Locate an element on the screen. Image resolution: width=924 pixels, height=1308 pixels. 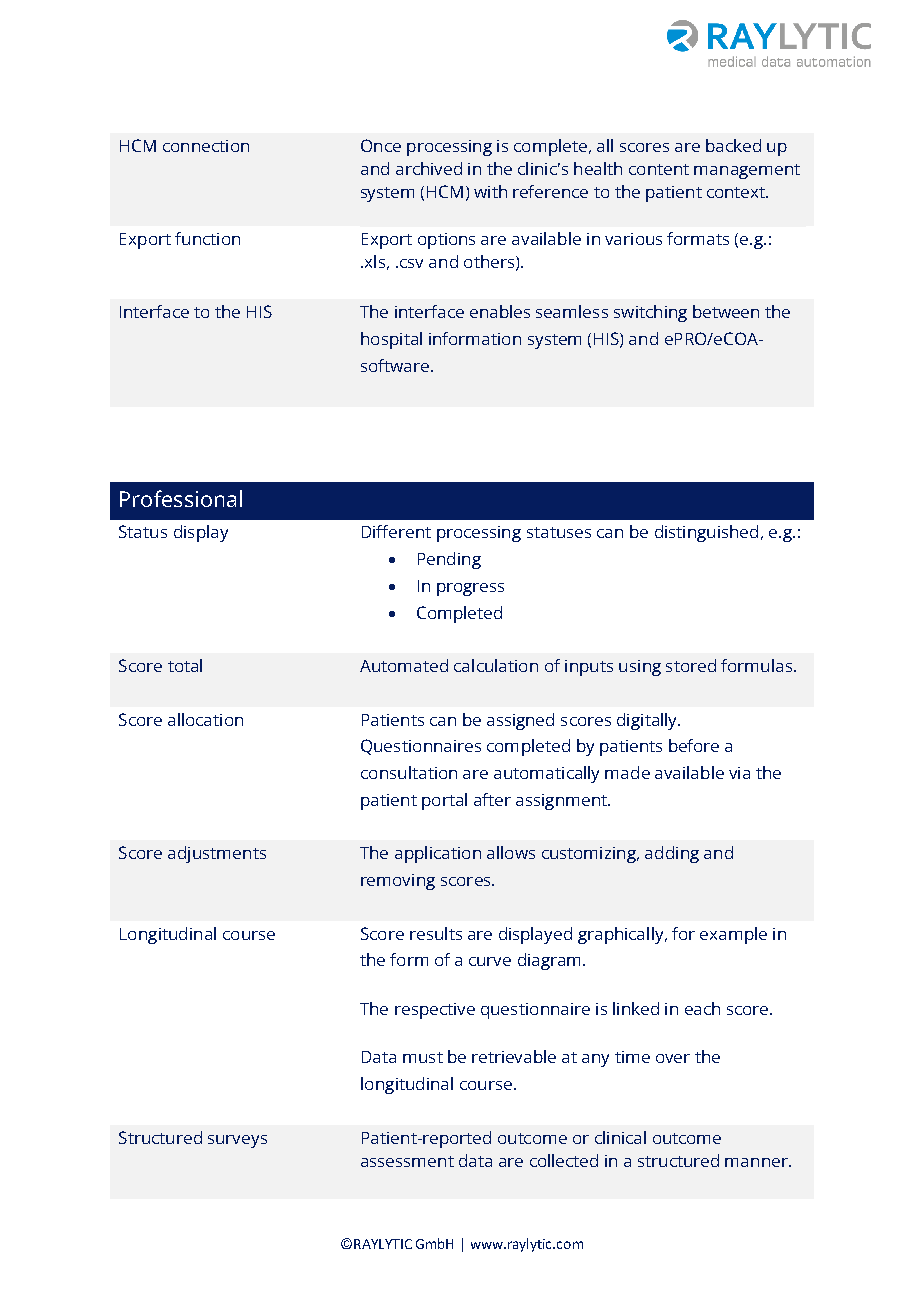
adding is located at coordinates (672, 854).
